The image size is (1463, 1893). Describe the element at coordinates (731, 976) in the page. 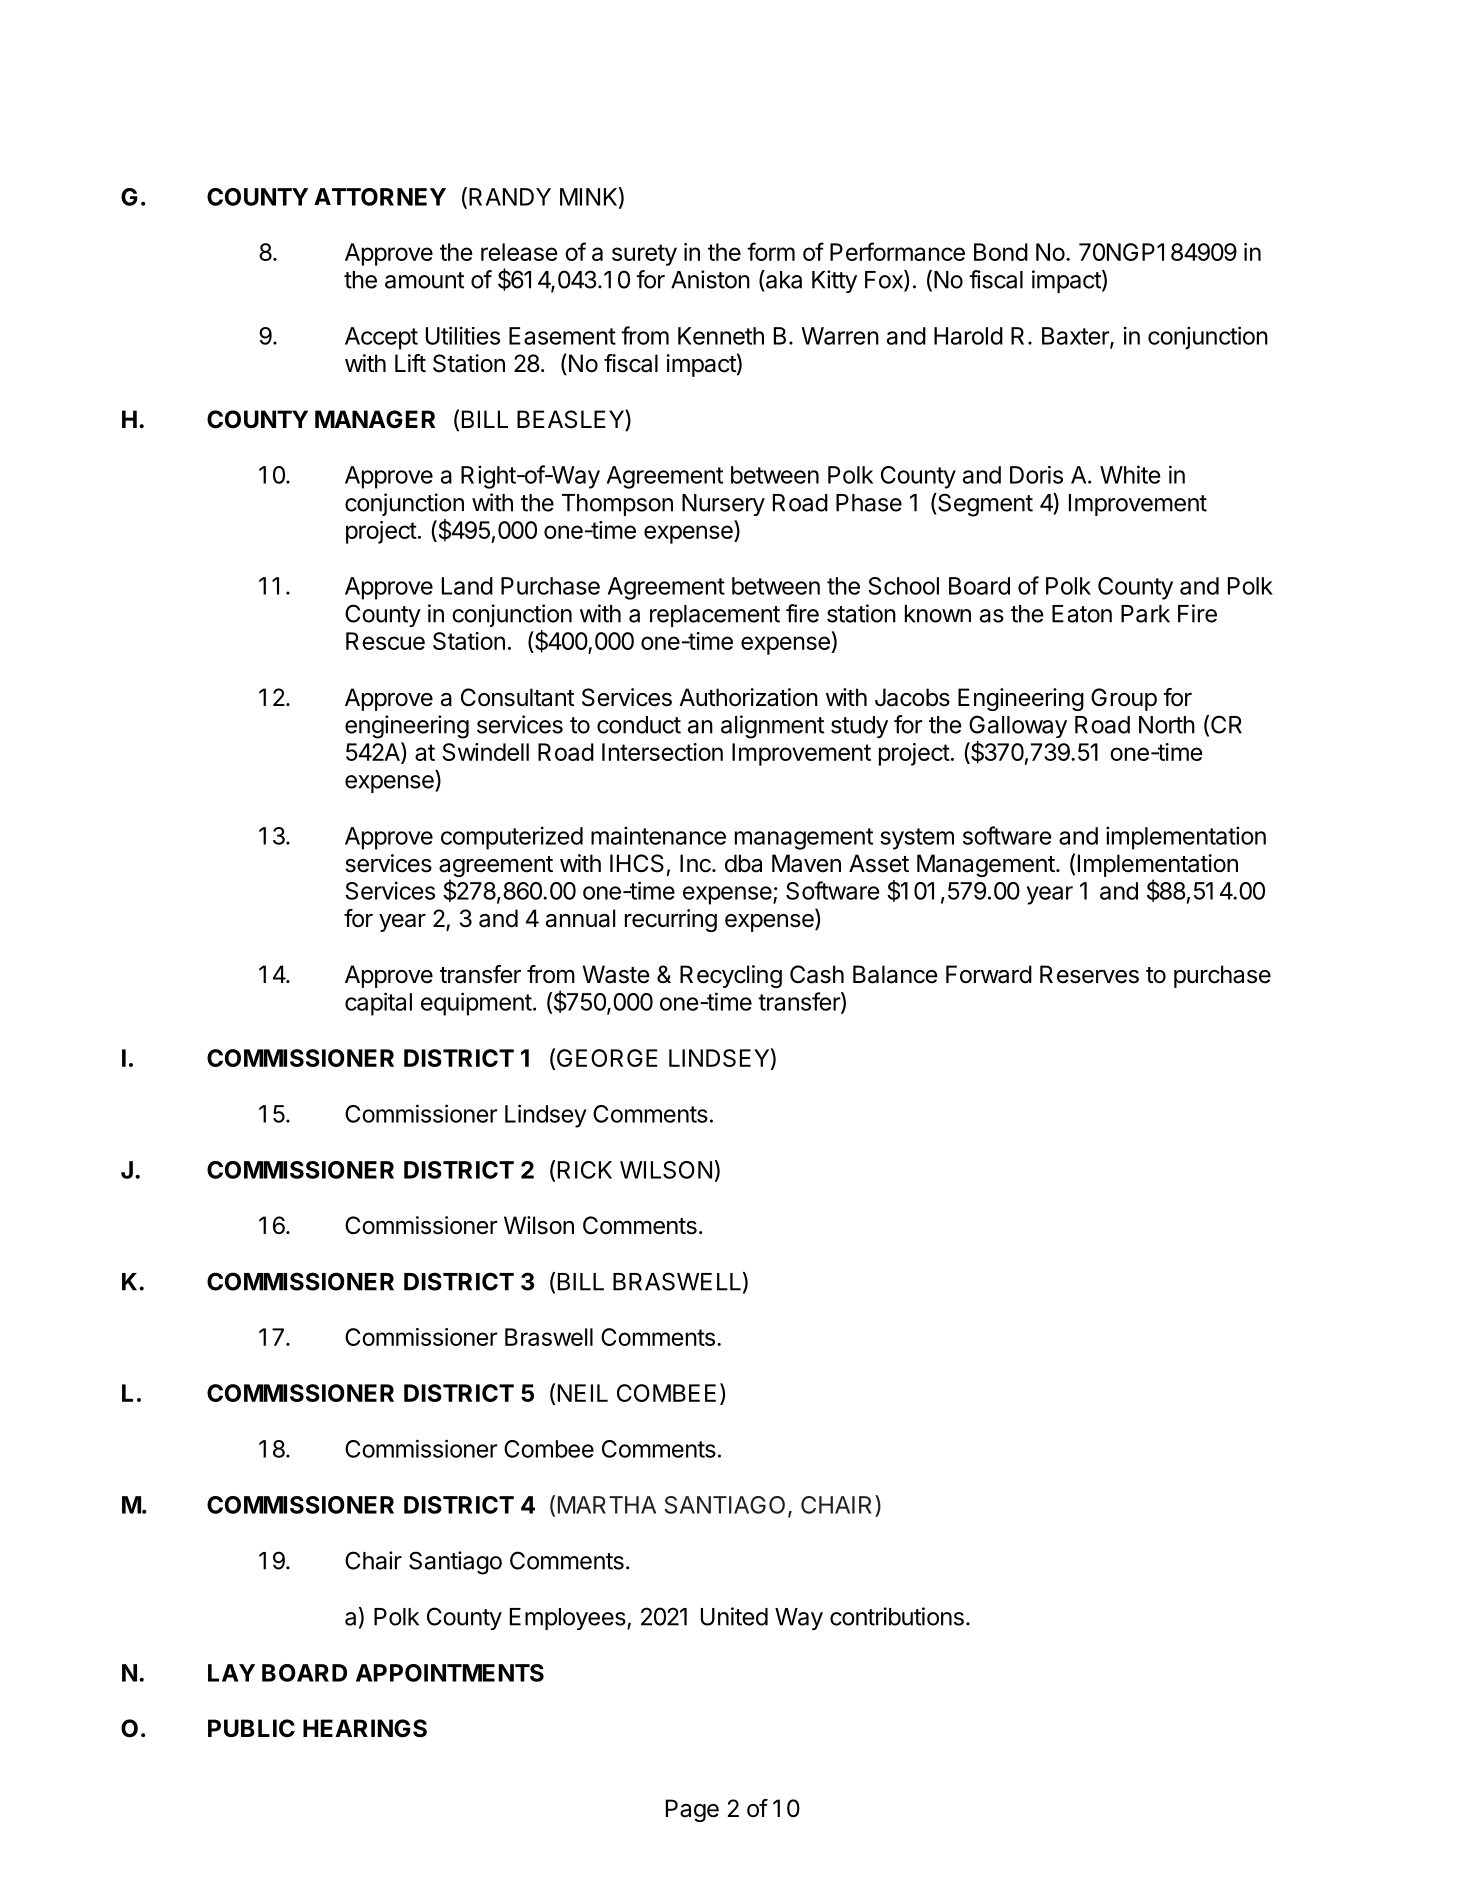

I see `Recycling` at that location.
